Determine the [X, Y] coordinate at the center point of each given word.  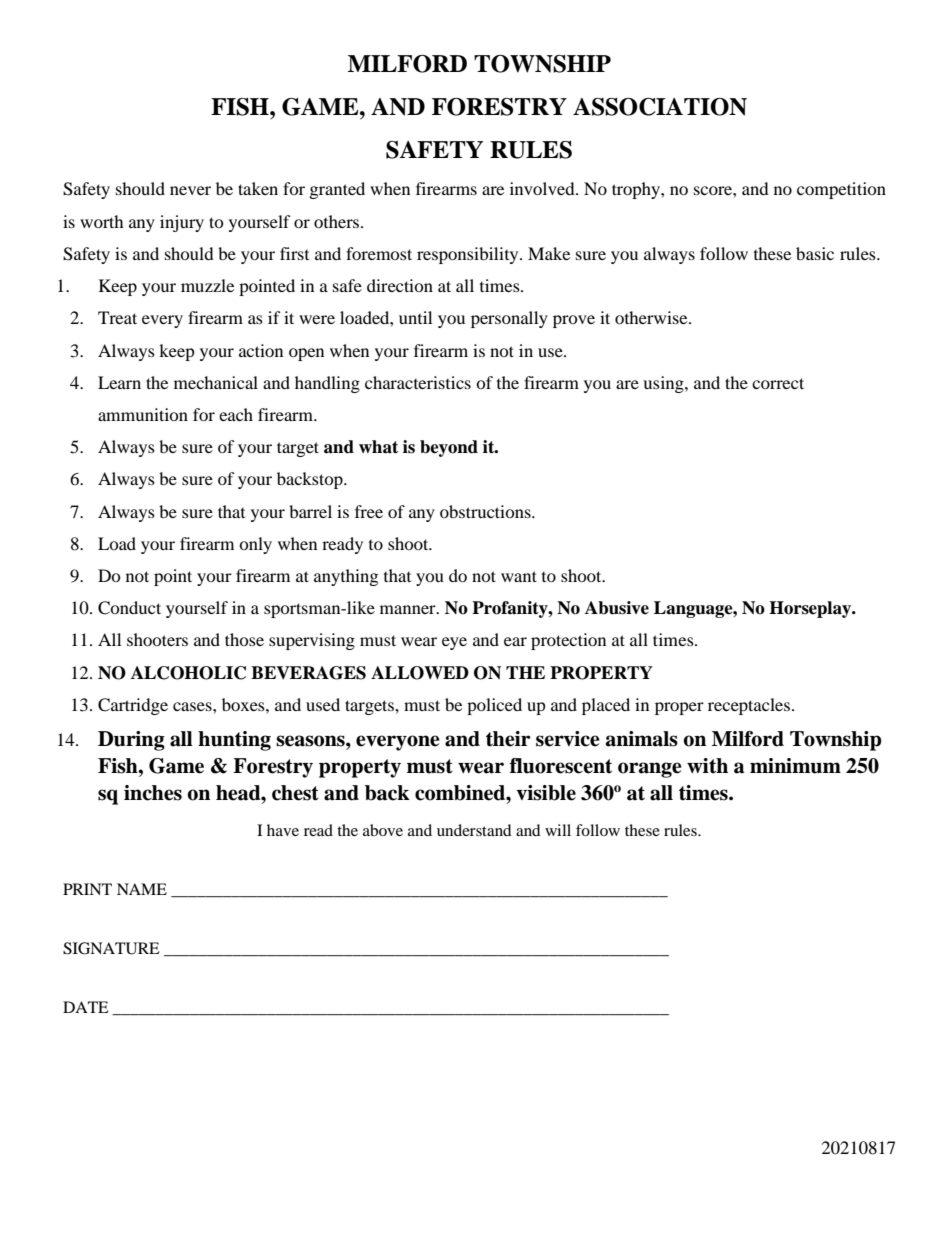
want [519, 576]
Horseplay [811, 609]
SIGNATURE [111, 948]
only [255, 545]
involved [543, 188]
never [190, 190]
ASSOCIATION [660, 107]
